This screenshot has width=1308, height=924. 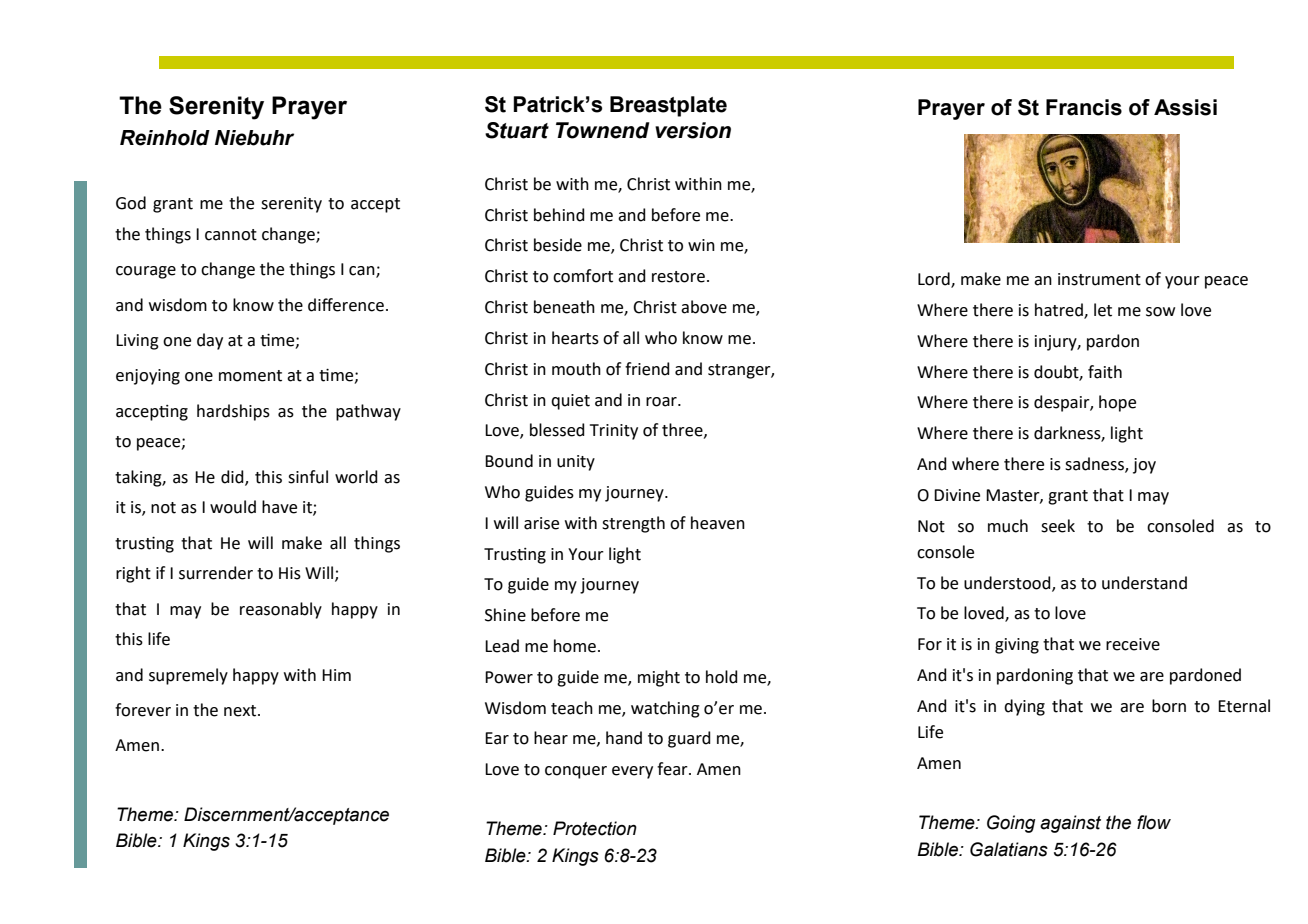 I want to click on version, so click(x=693, y=130).
